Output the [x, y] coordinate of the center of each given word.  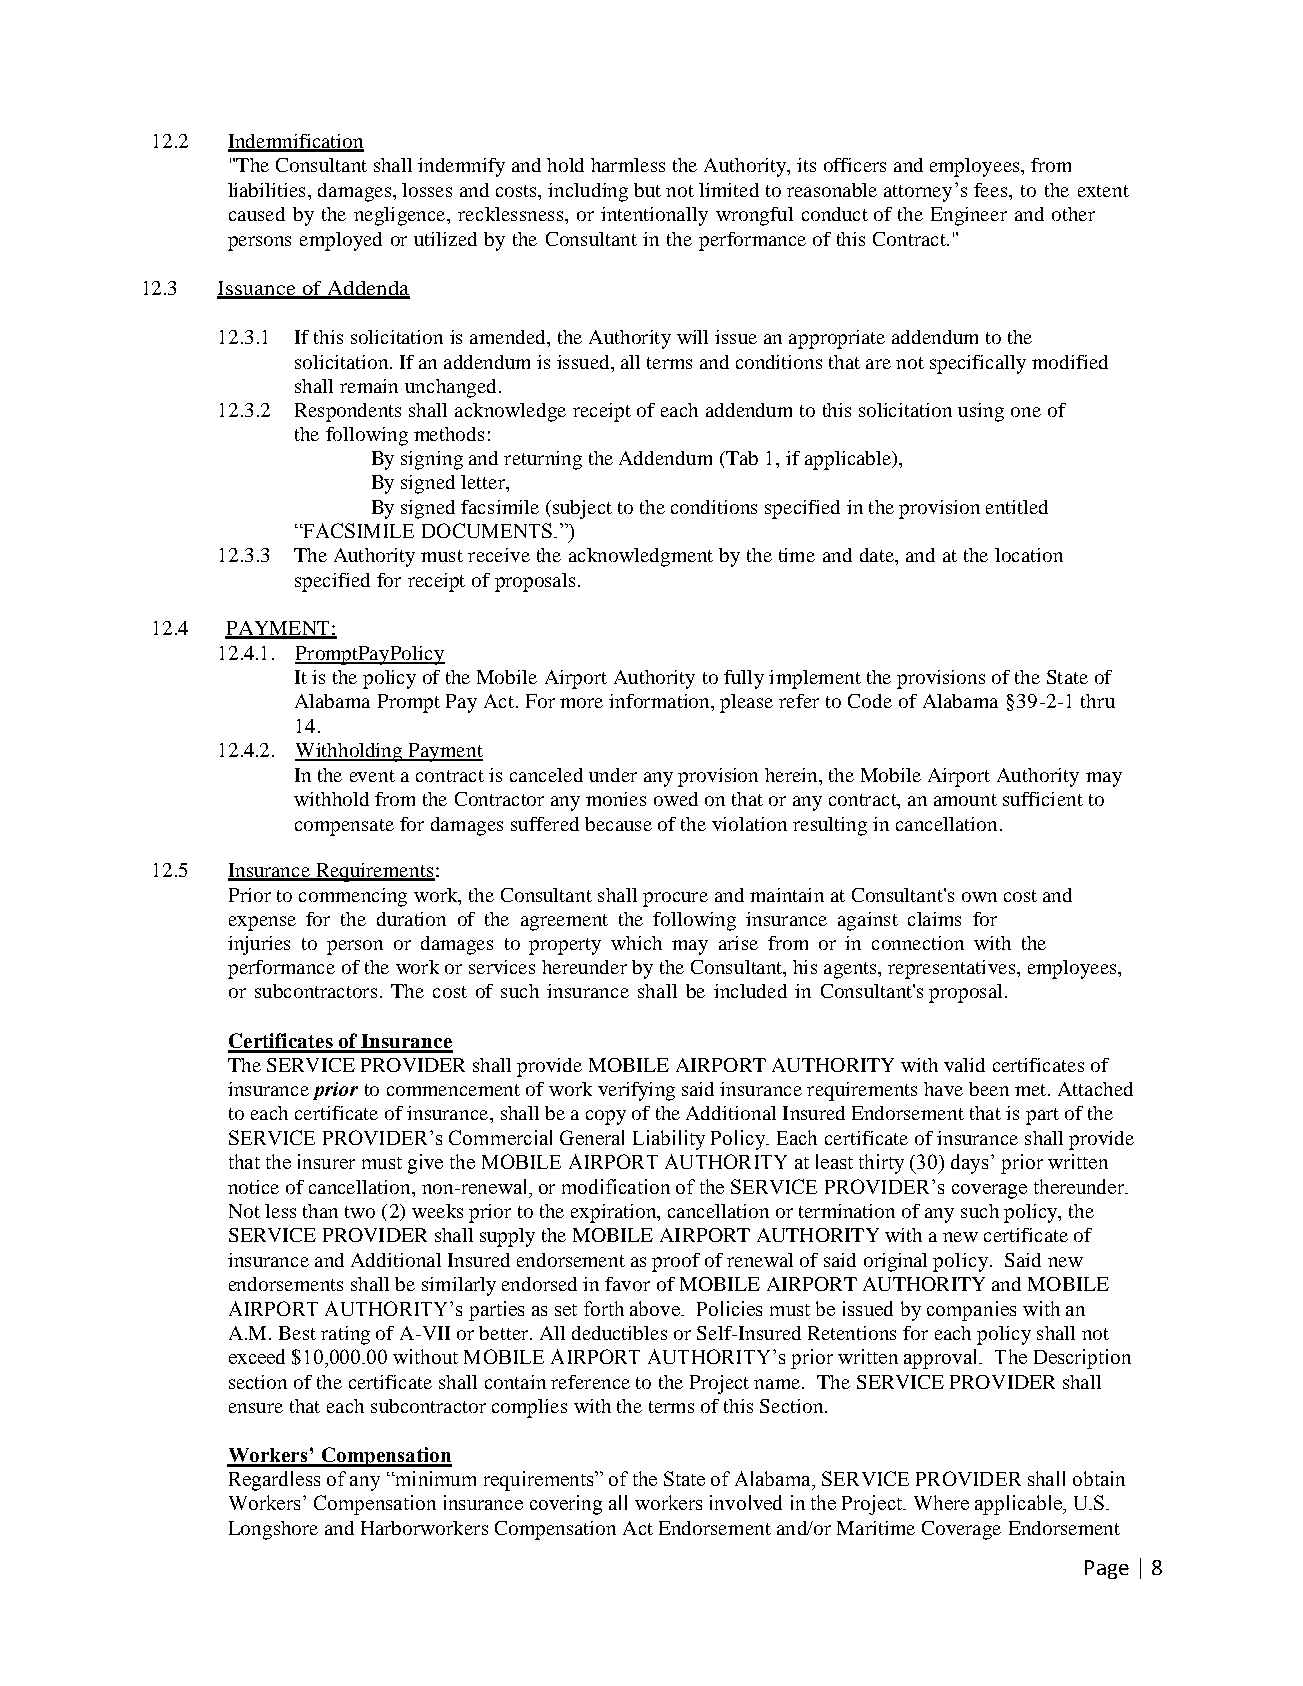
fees [992, 190]
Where [941, 1502]
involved [746, 1502]
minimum [434, 1478]
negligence [401, 216]
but [647, 190]
